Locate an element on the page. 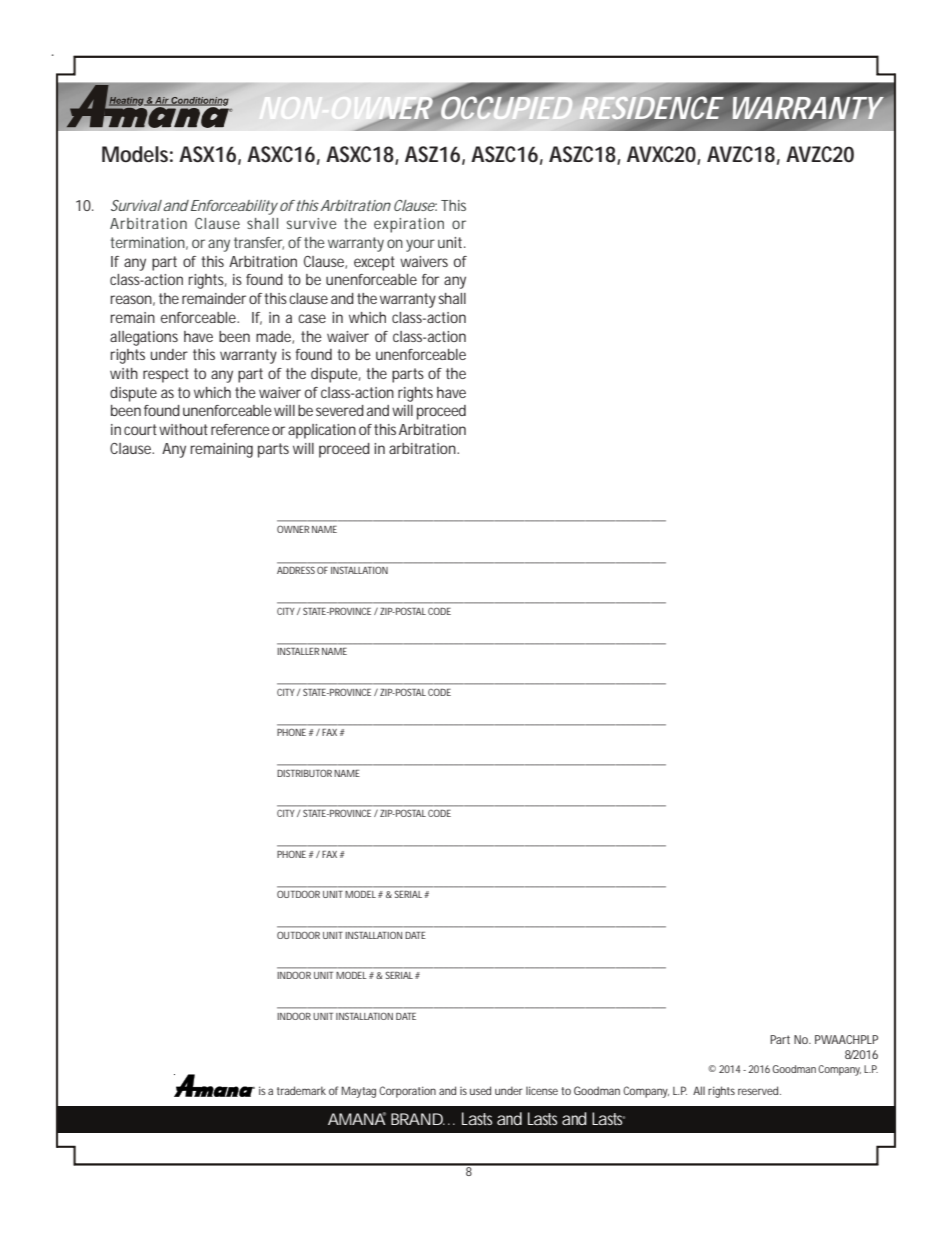  Enforceability is located at coordinates (234, 207).
